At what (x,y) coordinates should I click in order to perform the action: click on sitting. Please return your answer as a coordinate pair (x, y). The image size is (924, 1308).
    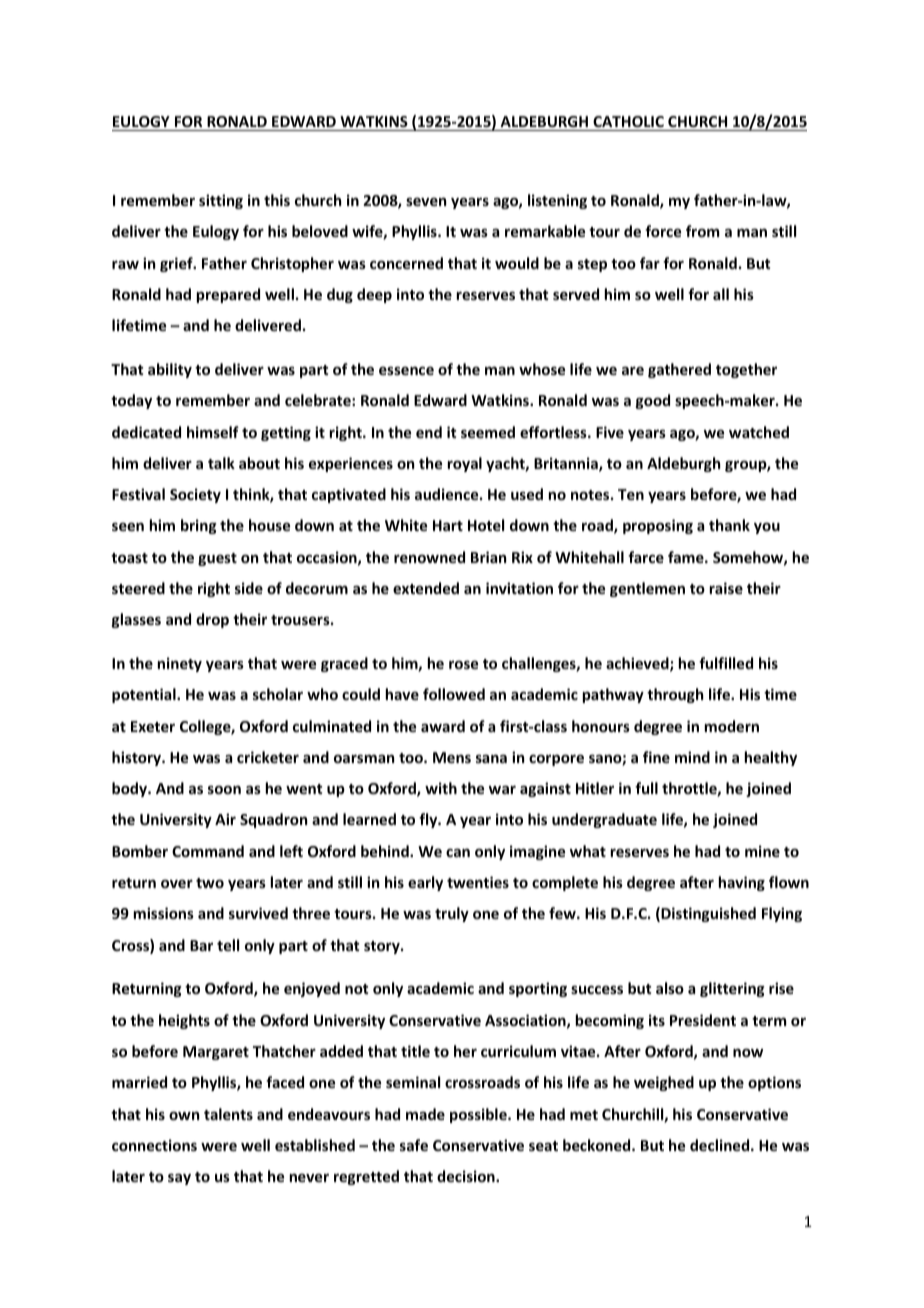
    Looking at the image, I should click on (221, 201).
